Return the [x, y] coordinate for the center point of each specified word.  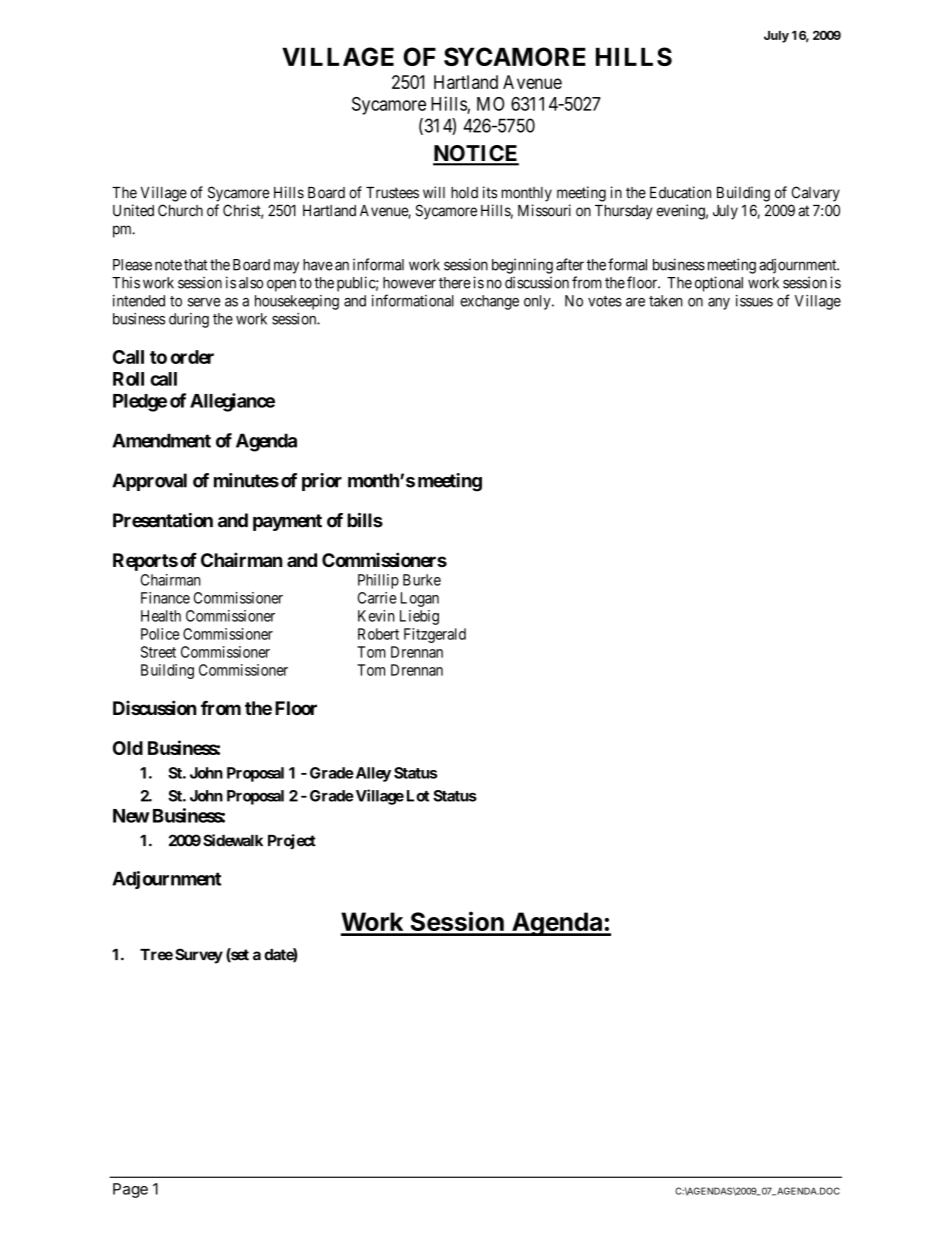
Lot [418, 796]
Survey [199, 956]
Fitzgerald [435, 635]
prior [322, 482]
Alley [372, 774]
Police [160, 634]
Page [130, 1190]
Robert [378, 634]
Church [180, 210]
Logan [420, 599]
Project [292, 842]
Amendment [161, 440]
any [719, 304]
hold [464, 193]
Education [680, 192]
